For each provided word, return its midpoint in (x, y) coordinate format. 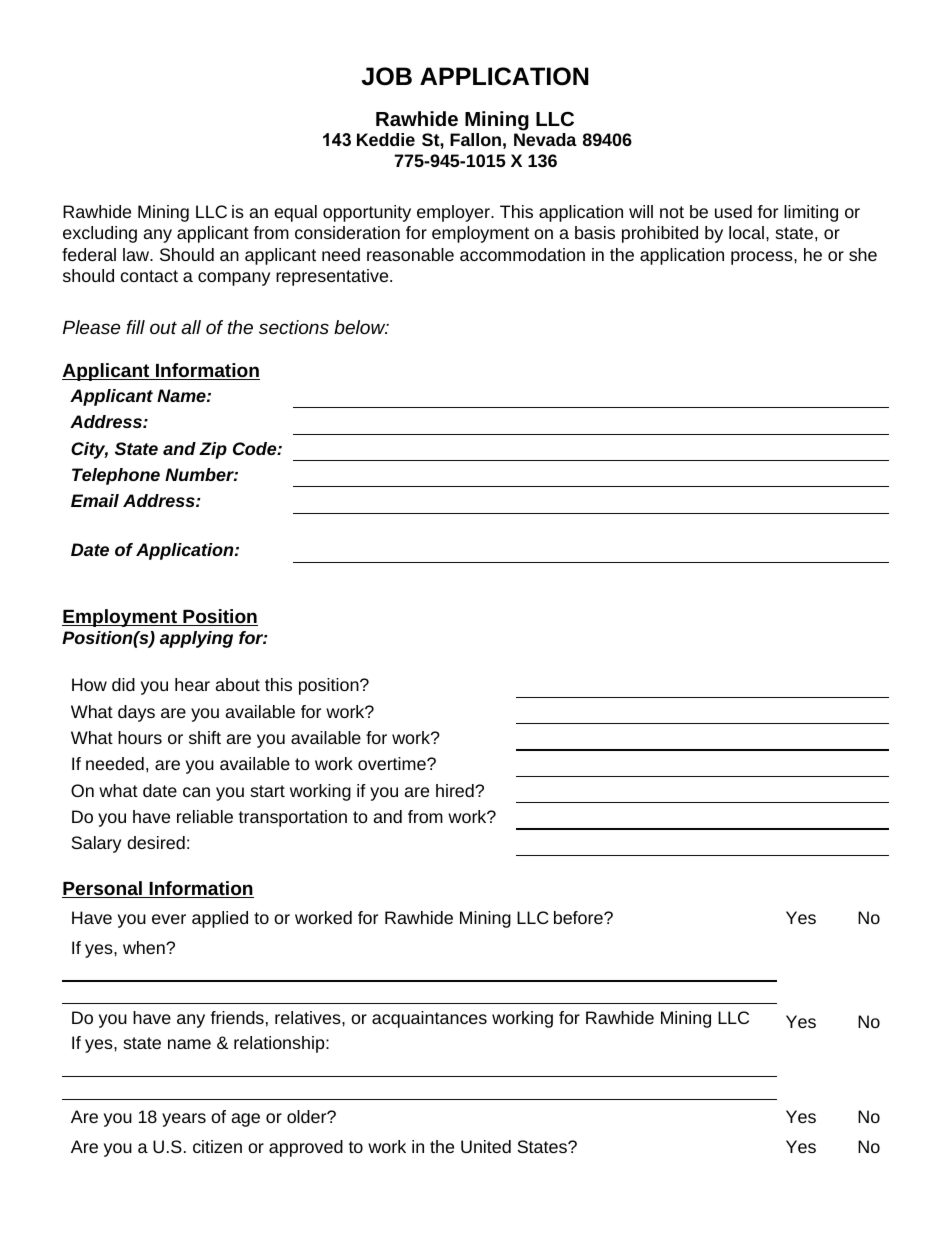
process (763, 258)
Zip (213, 450)
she (863, 254)
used (733, 211)
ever (169, 919)
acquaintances (429, 1019)
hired (456, 790)
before (579, 917)
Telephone (116, 476)
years (184, 1120)
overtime (393, 763)
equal (295, 213)
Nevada (545, 139)
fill (135, 327)
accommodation (522, 254)
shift (205, 737)
